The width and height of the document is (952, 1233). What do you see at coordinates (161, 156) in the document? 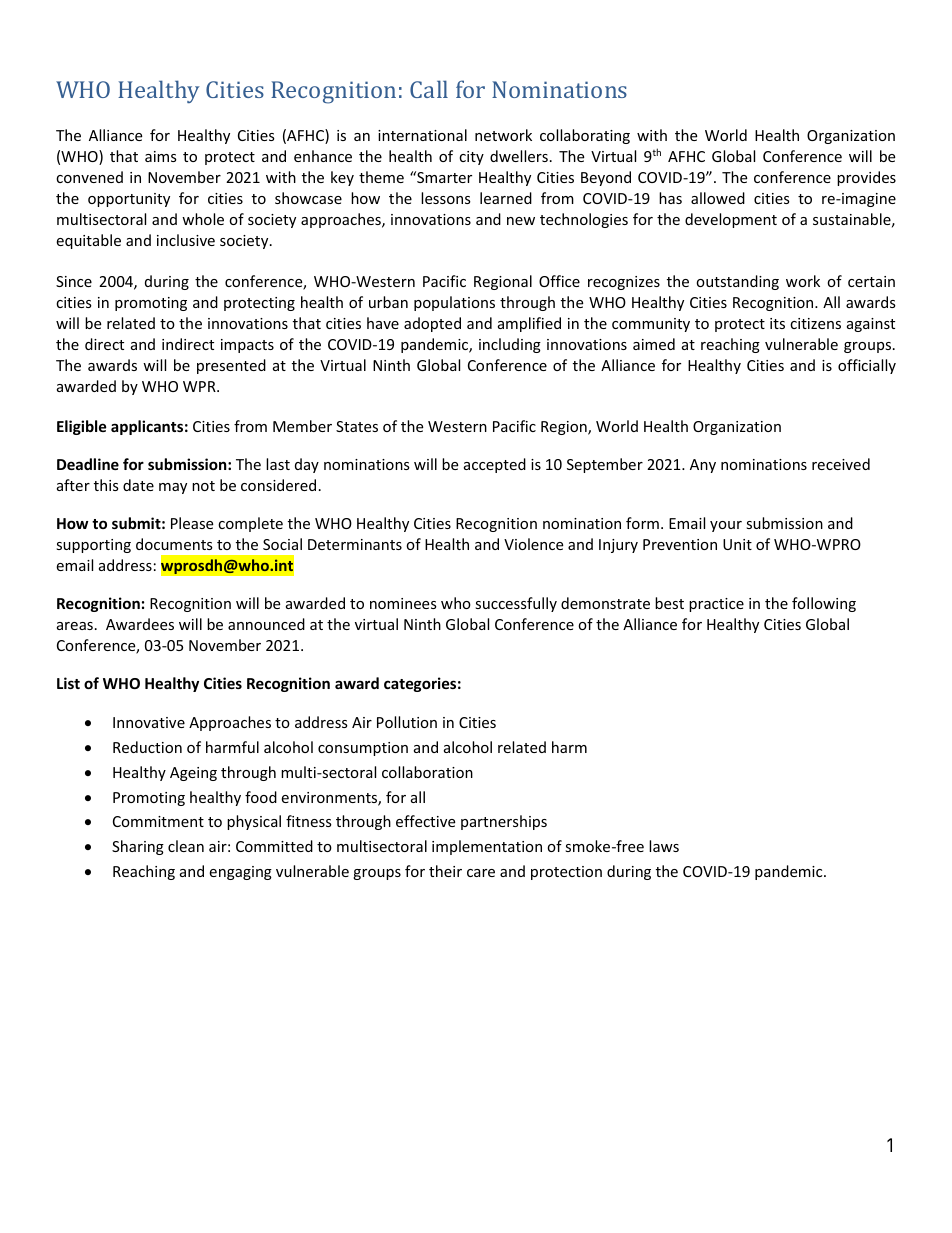
I see `aims` at bounding box center [161, 156].
